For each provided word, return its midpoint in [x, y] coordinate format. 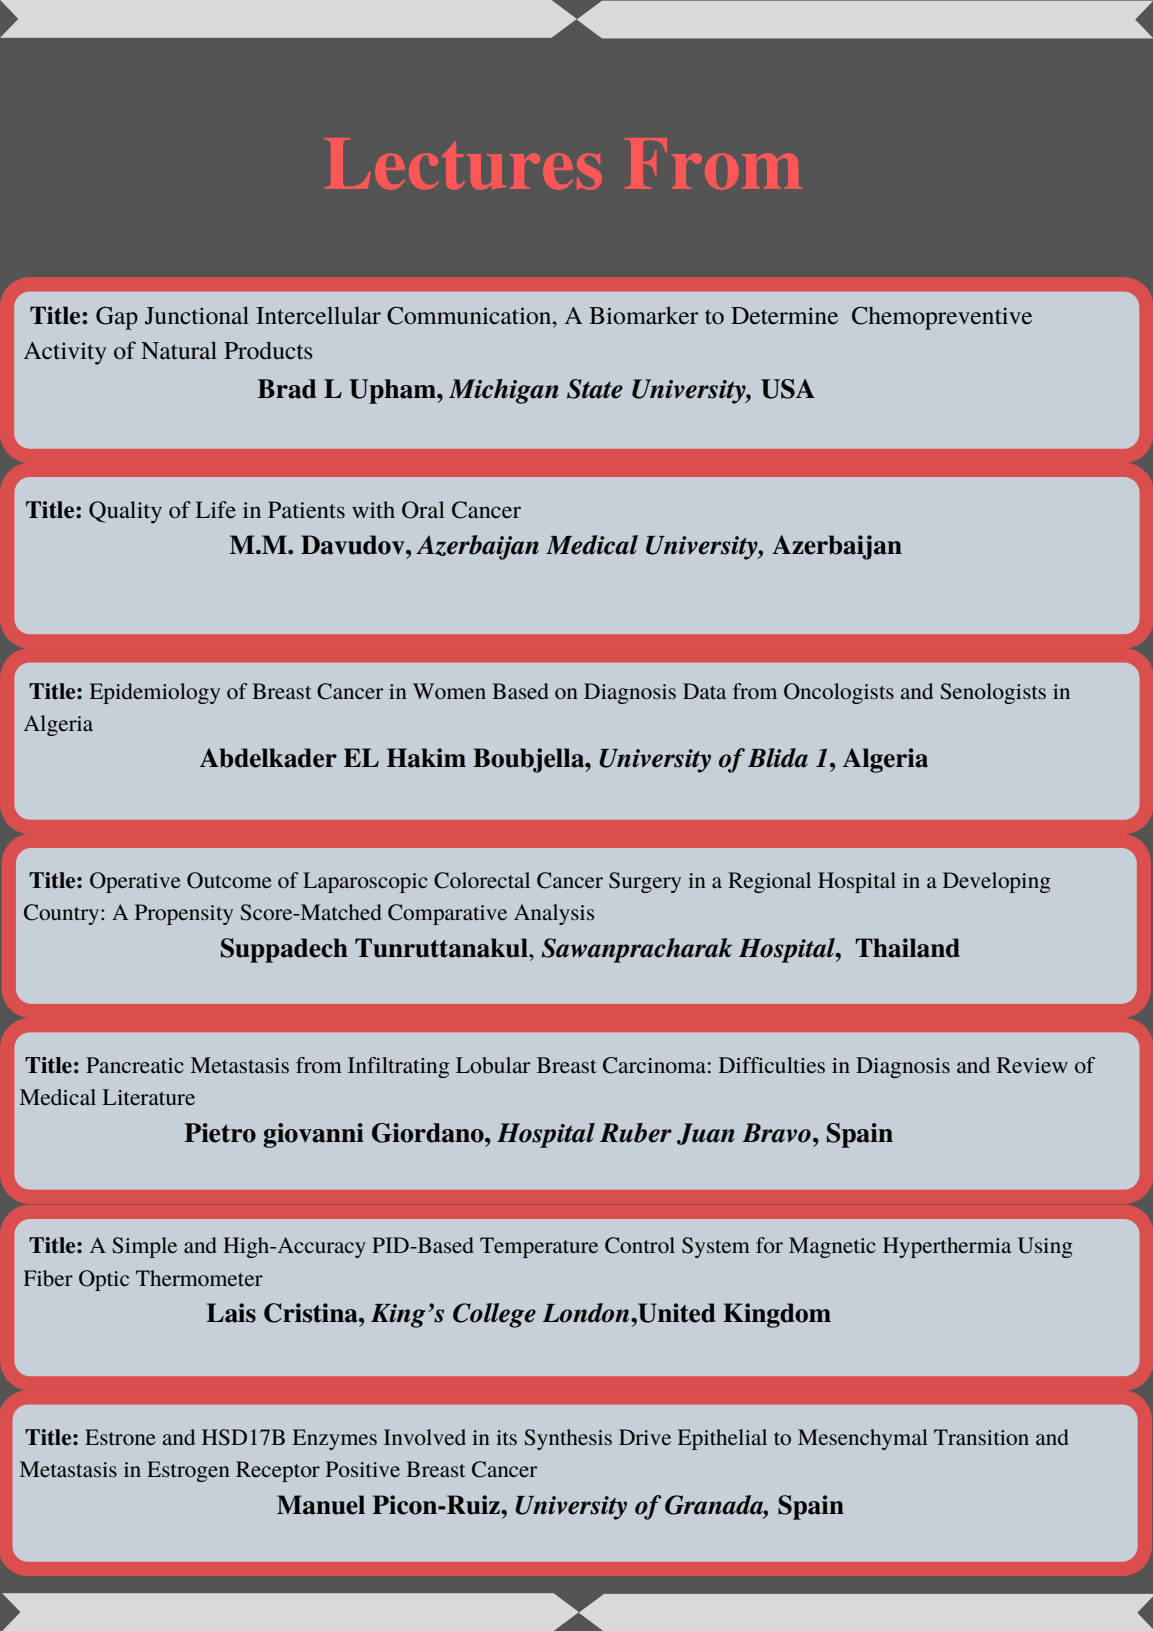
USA [788, 389]
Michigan [504, 391]
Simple [144, 1247]
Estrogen [188, 1471]
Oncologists [839, 693]
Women [449, 691]
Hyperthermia [947, 1247]
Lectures [463, 164]
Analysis [554, 914]
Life [216, 510]
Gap [117, 318]
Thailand [907, 948]
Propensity [184, 914]
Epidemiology [155, 693]
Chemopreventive [942, 318]
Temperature [539, 1247]
